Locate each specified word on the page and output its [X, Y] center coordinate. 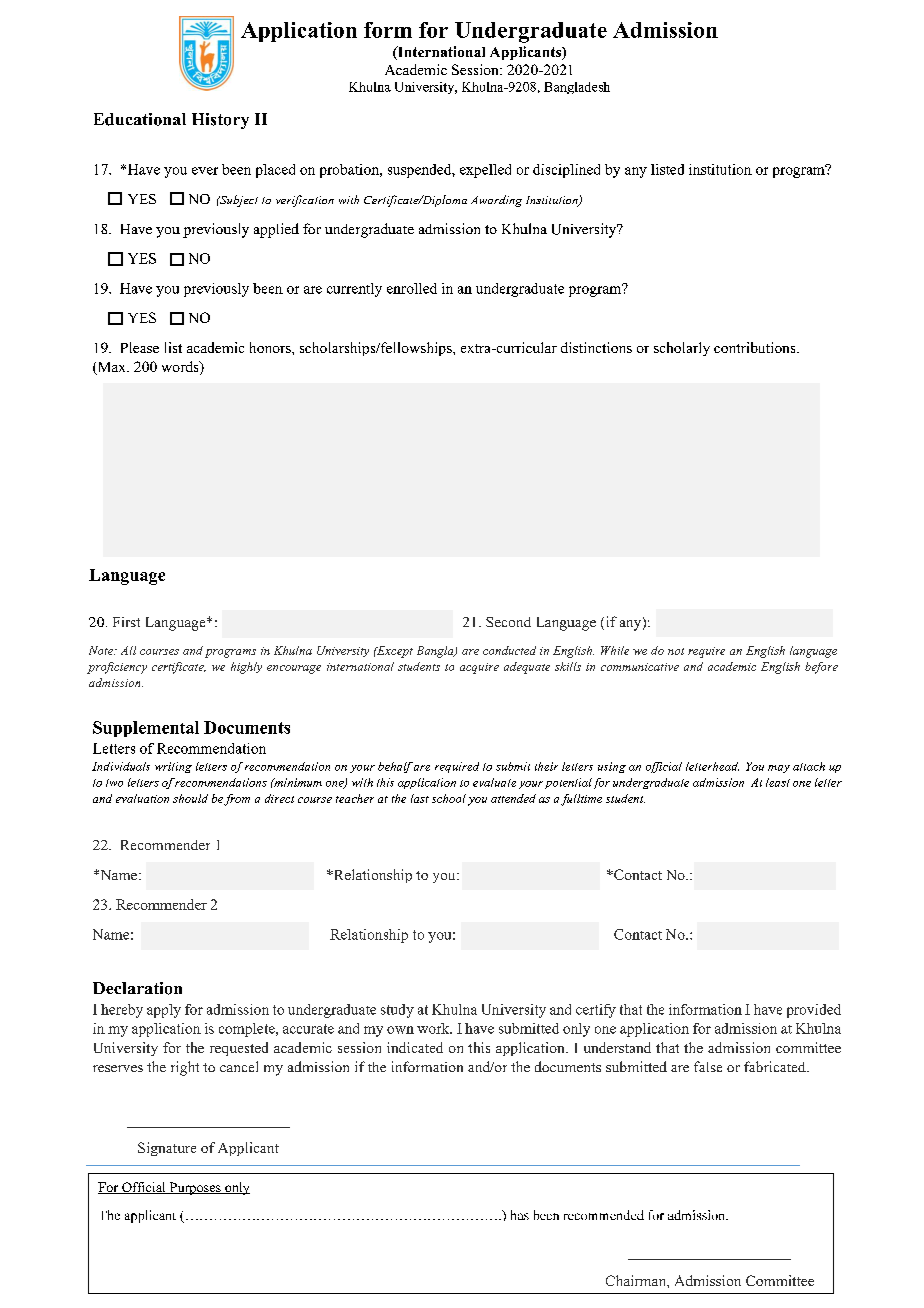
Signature [167, 1149]
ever [205, 171]
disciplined [566, 171]
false [708, 1066]
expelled [485, 171]
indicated [415, 1047]
